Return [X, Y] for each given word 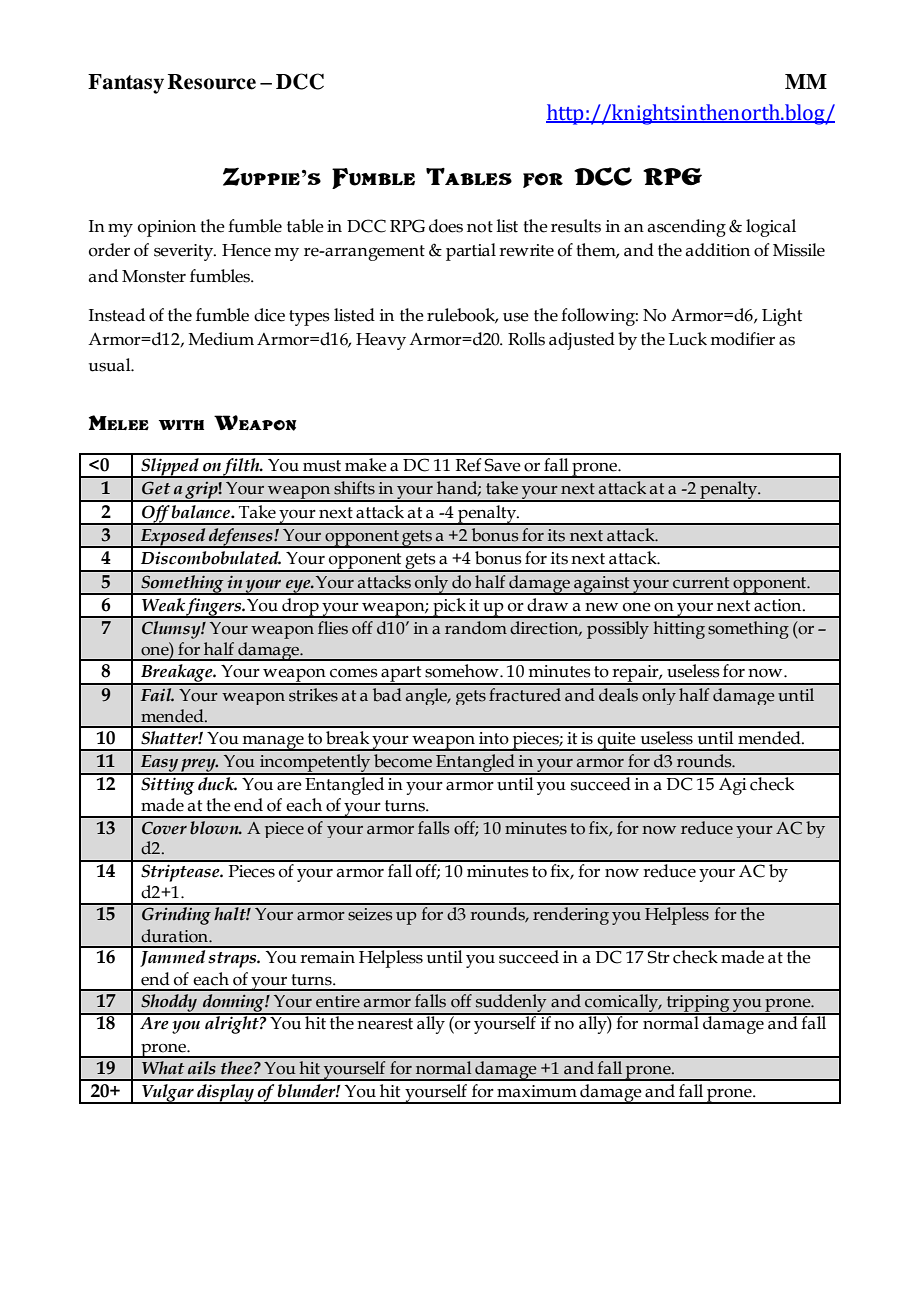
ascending [687, 228]
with [181, 425]
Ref [468, 465]
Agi [733, 786]
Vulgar [168, 1094]
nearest [385, 1024]
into [494, 738]
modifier [742, 339]
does [446, 226]
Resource [212, 82]
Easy [159, 764]
